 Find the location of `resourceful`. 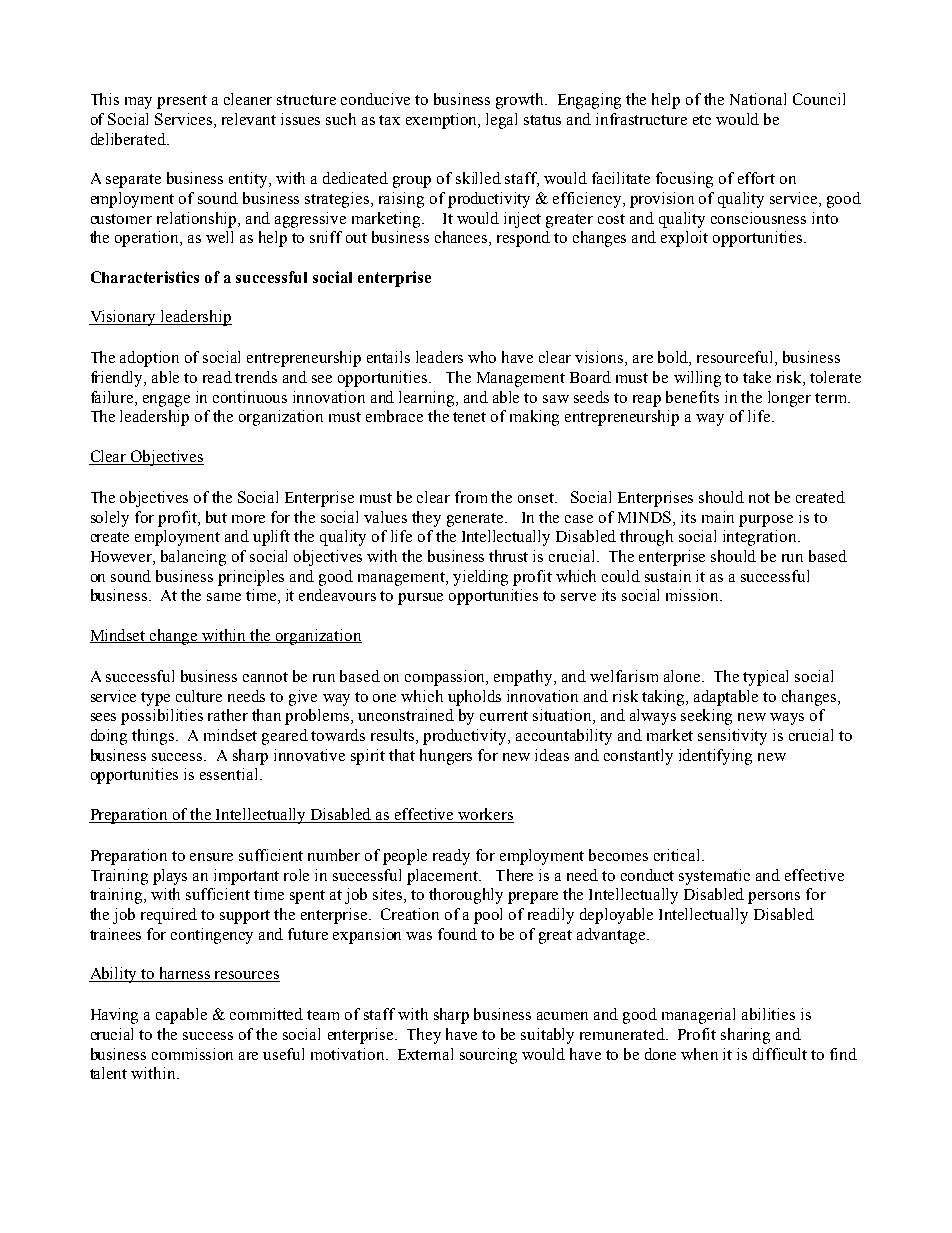

resourceful is located at coordinates (736, 358).
